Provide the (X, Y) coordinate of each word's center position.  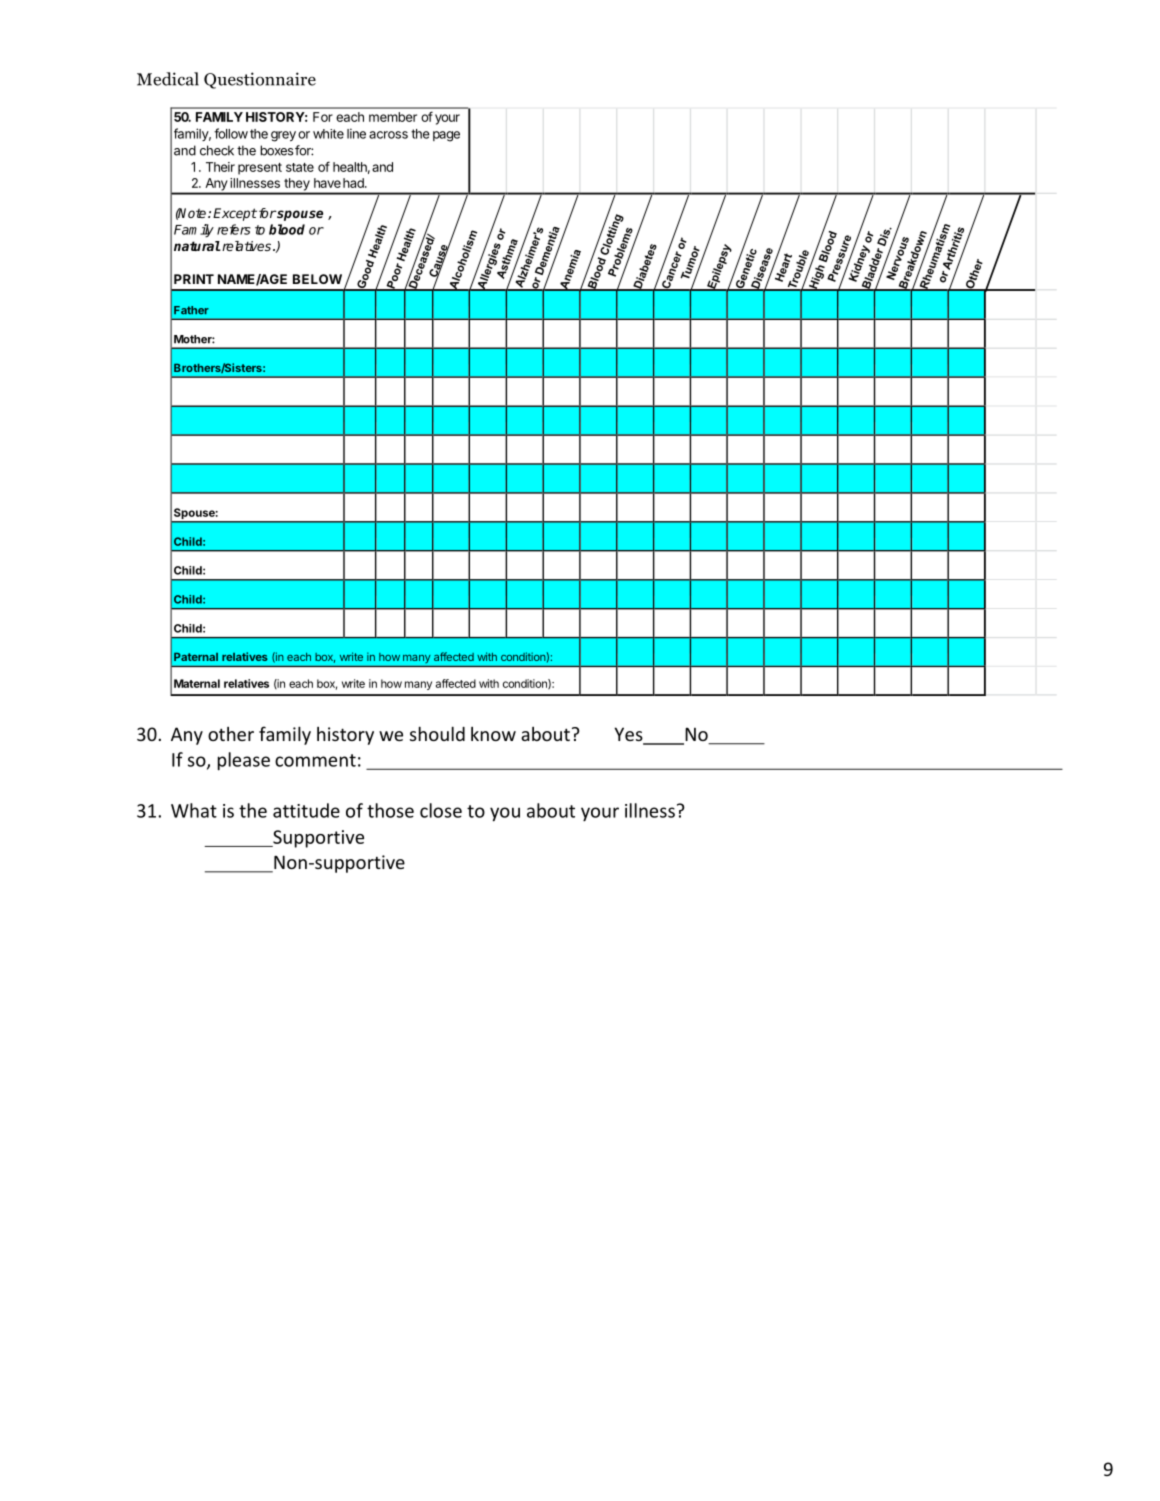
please (244, 761)
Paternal (196, 657)
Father (191, 310)
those (390, 810)
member (393, 117)
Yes (629, 735)
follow (231, 133)
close (441, 810)
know (493, 734)
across (388, 135)
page (446, 136)
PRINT (194, 279)
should (437, 733)
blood (287, 229)
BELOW (317, 279)
